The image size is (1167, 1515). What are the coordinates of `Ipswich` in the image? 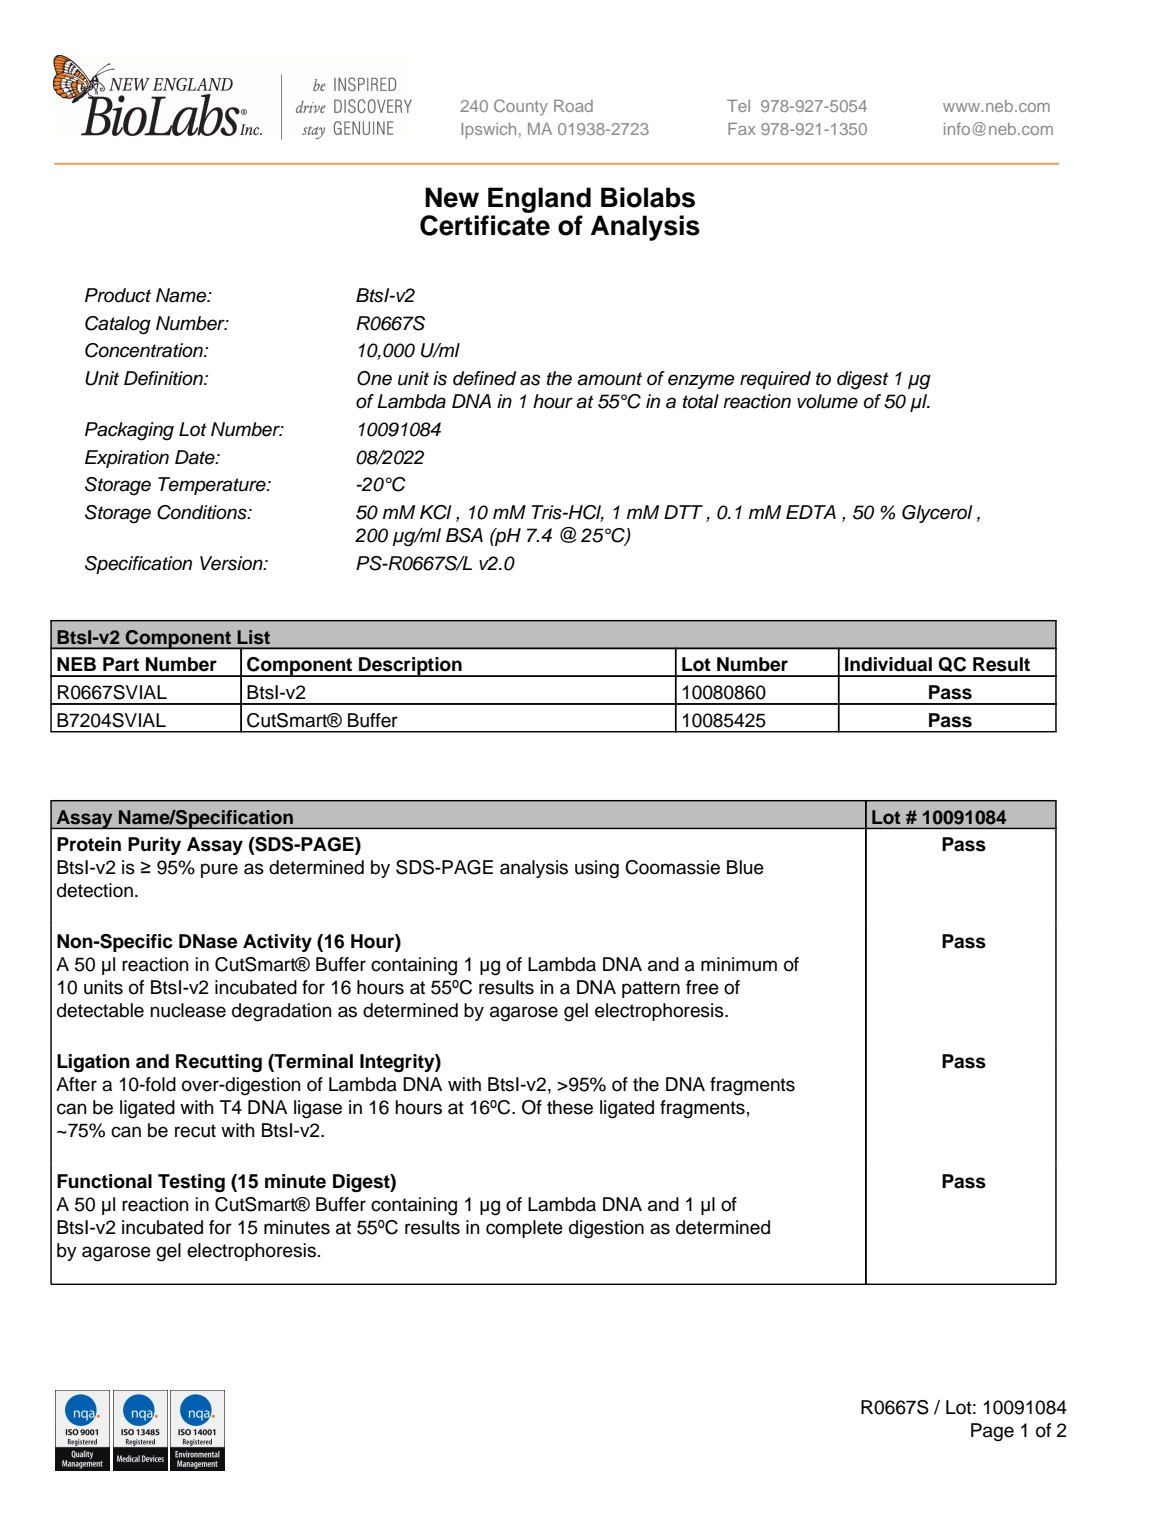 It's located at (488, 131).
